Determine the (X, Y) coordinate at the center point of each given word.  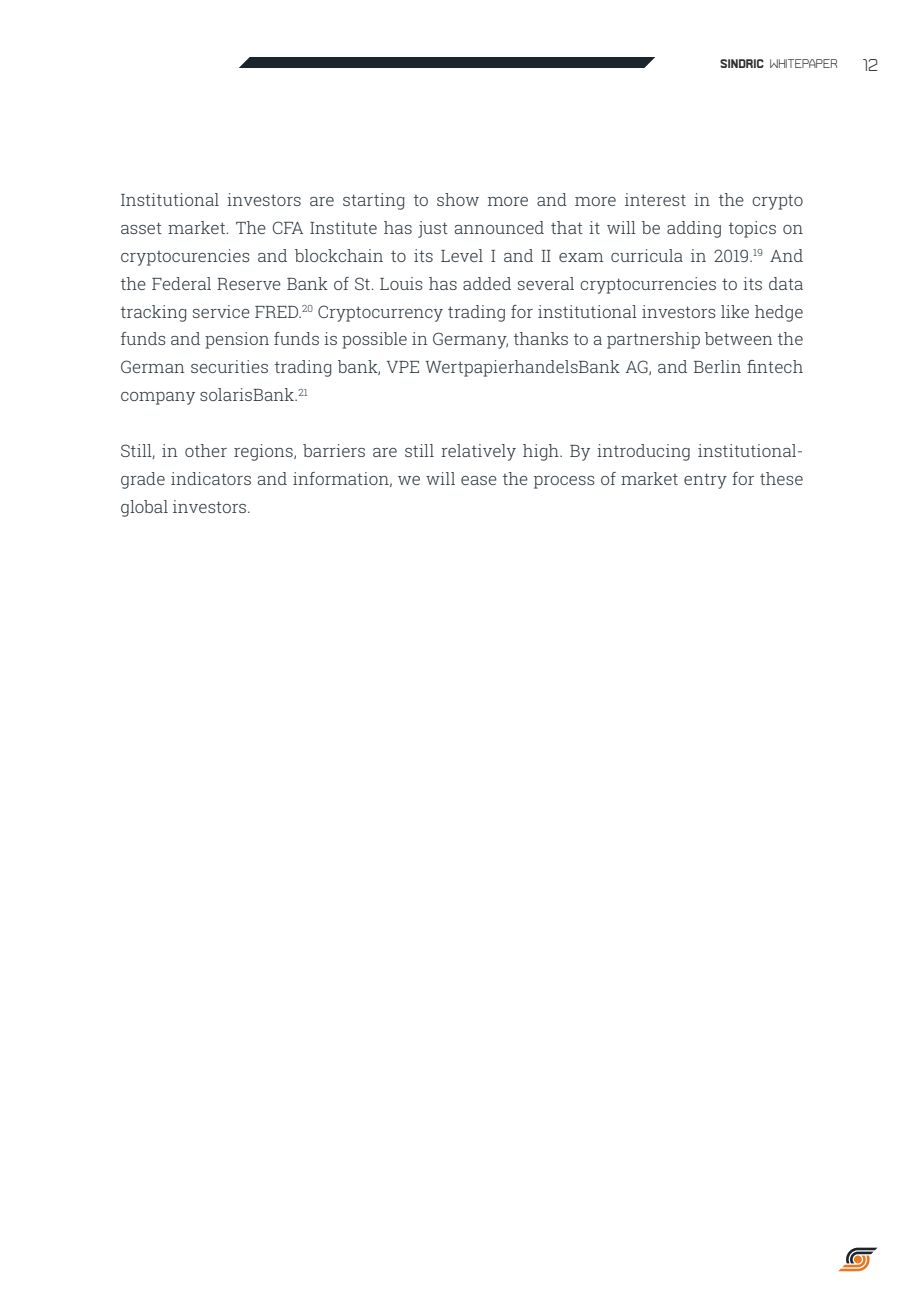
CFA (288, 227)
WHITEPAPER (803, 63)
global (144, 508)
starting (373, 201)
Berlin (717, 366)
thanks (541, 338)
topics (752, 229)
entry (705, 481)
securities (229, 366)
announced (499, 227)
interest (655, 199)
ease (479, 480)
